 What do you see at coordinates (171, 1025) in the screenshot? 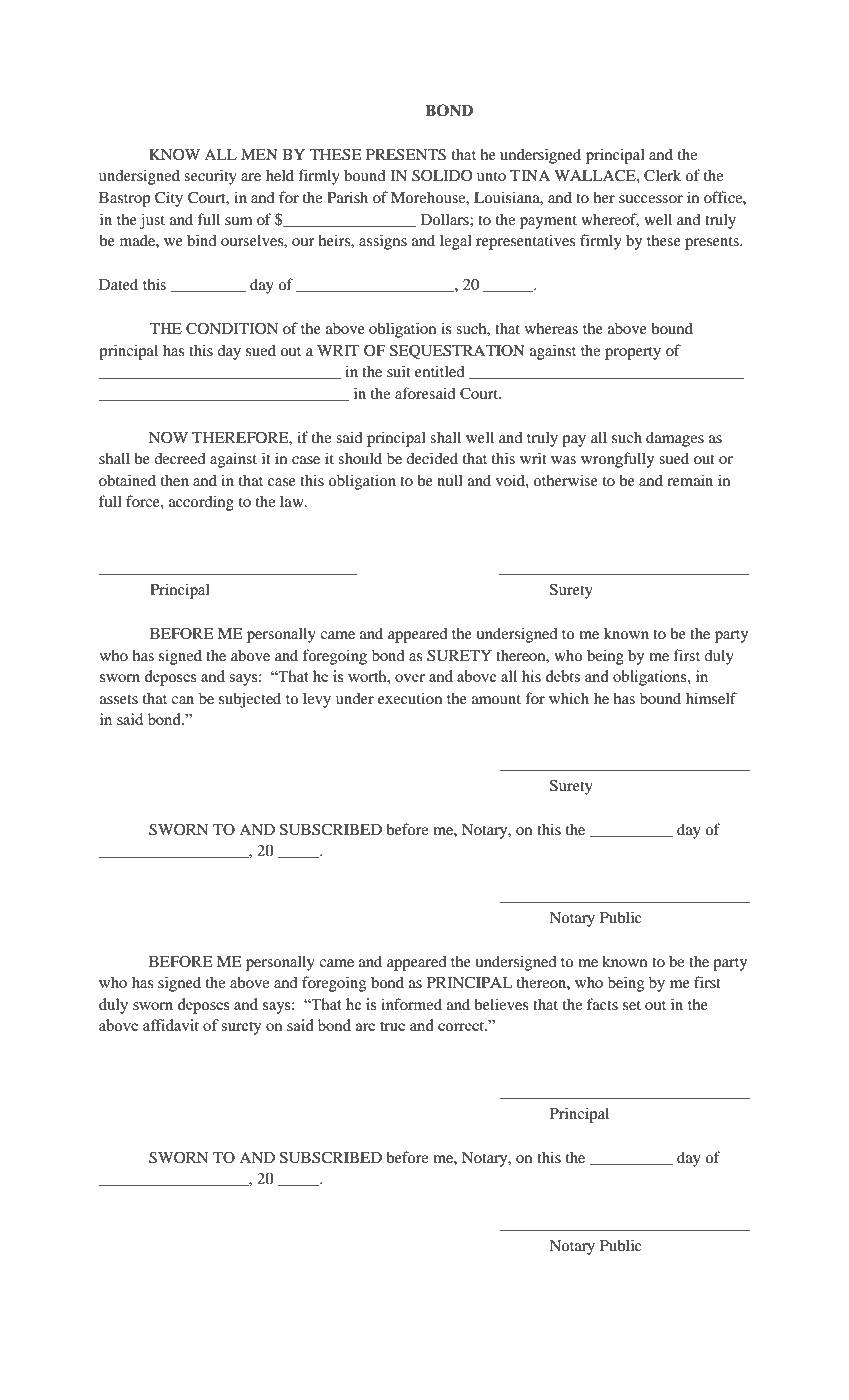
I see `affidavit` at bounding box center [171, 1025].
